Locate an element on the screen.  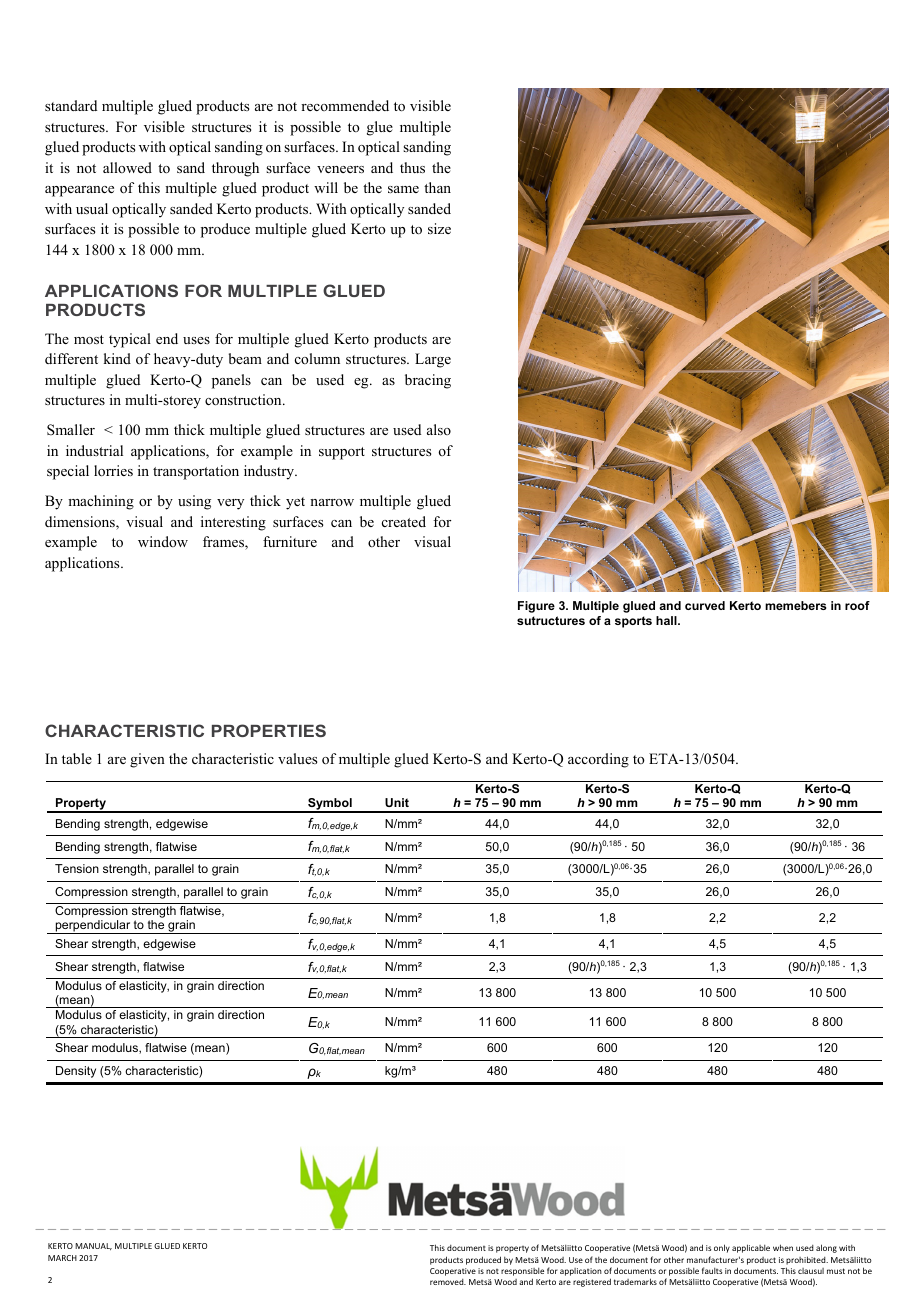
Figure is located at coordinates (536, 607).
